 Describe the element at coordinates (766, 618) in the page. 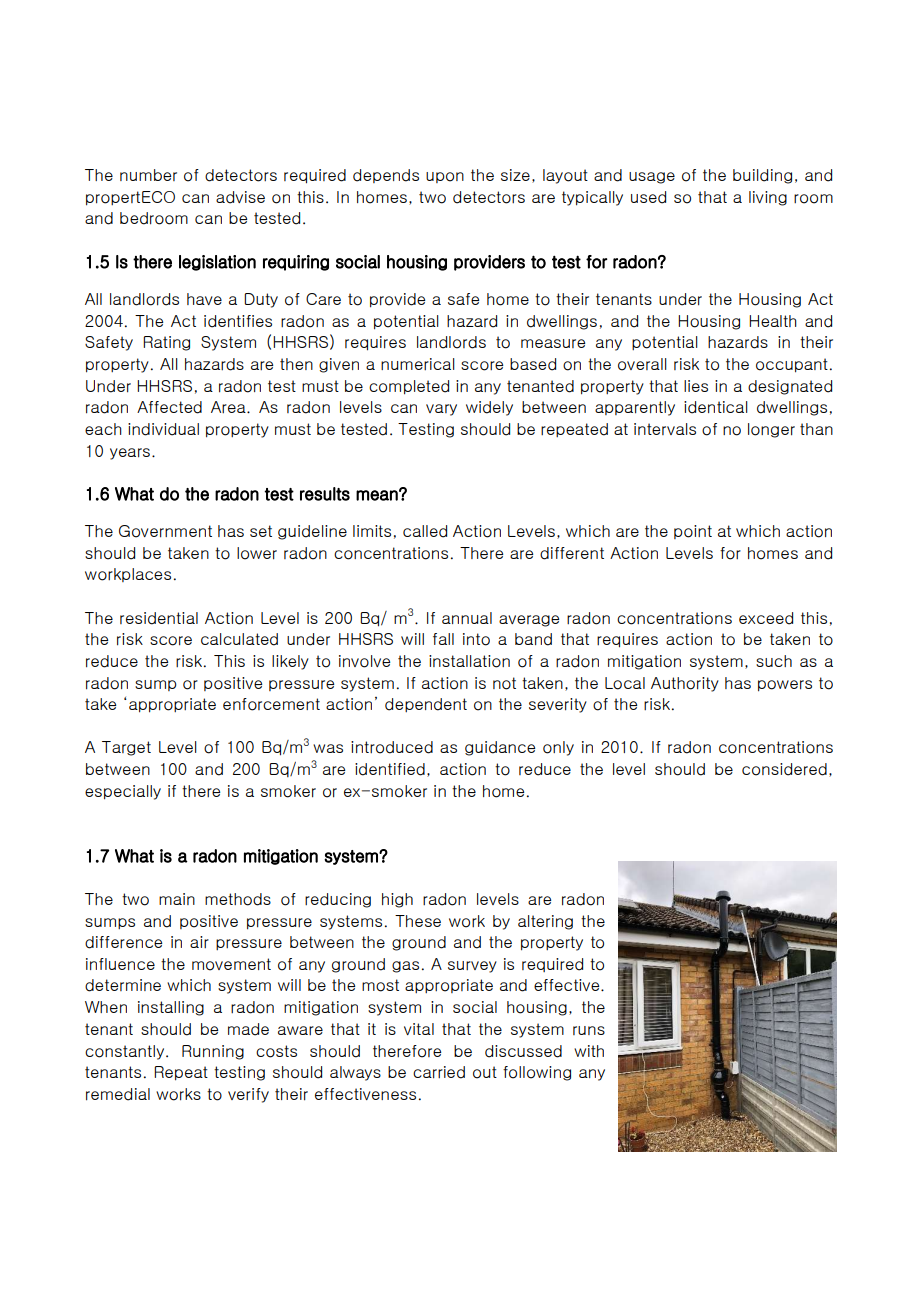

I see `exceed` at that location.
